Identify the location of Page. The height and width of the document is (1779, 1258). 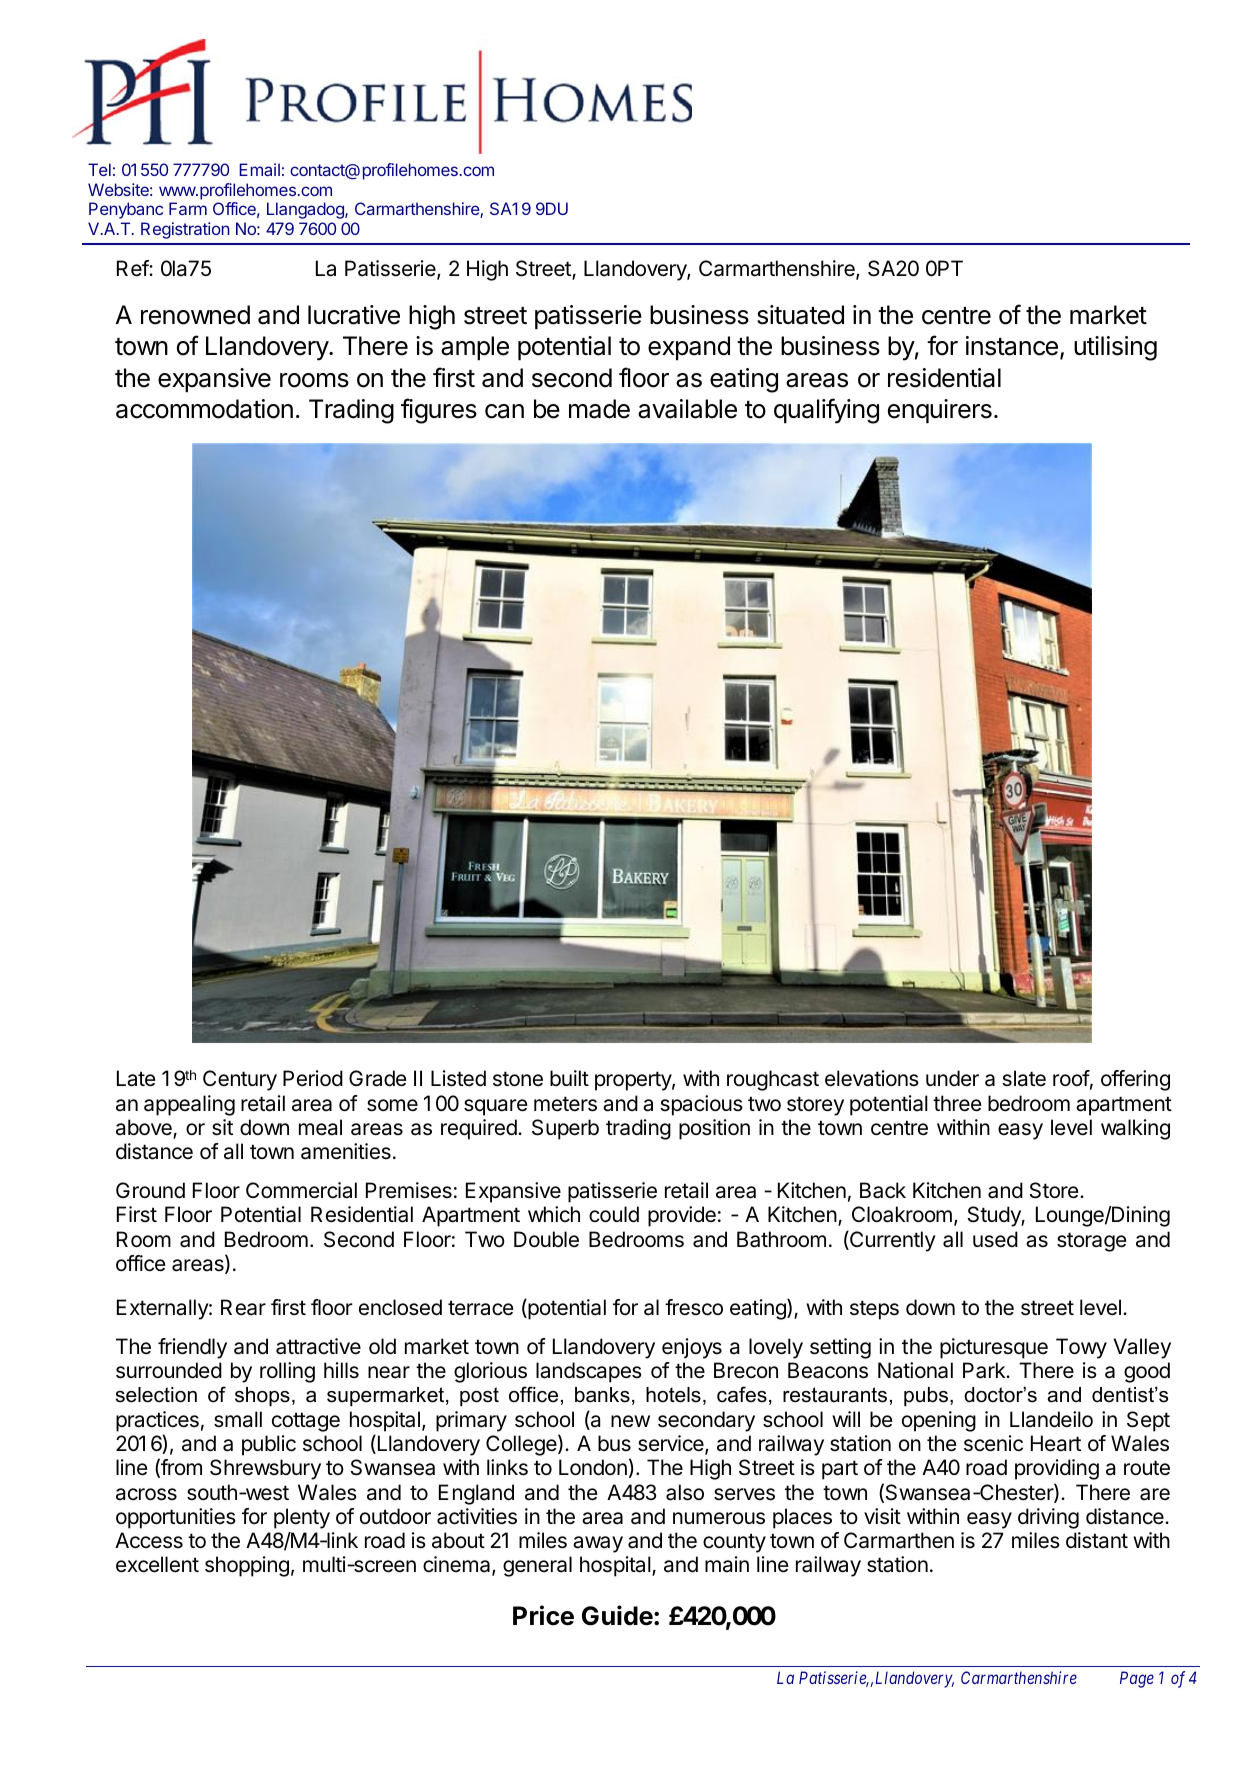
(1137, 1679).
